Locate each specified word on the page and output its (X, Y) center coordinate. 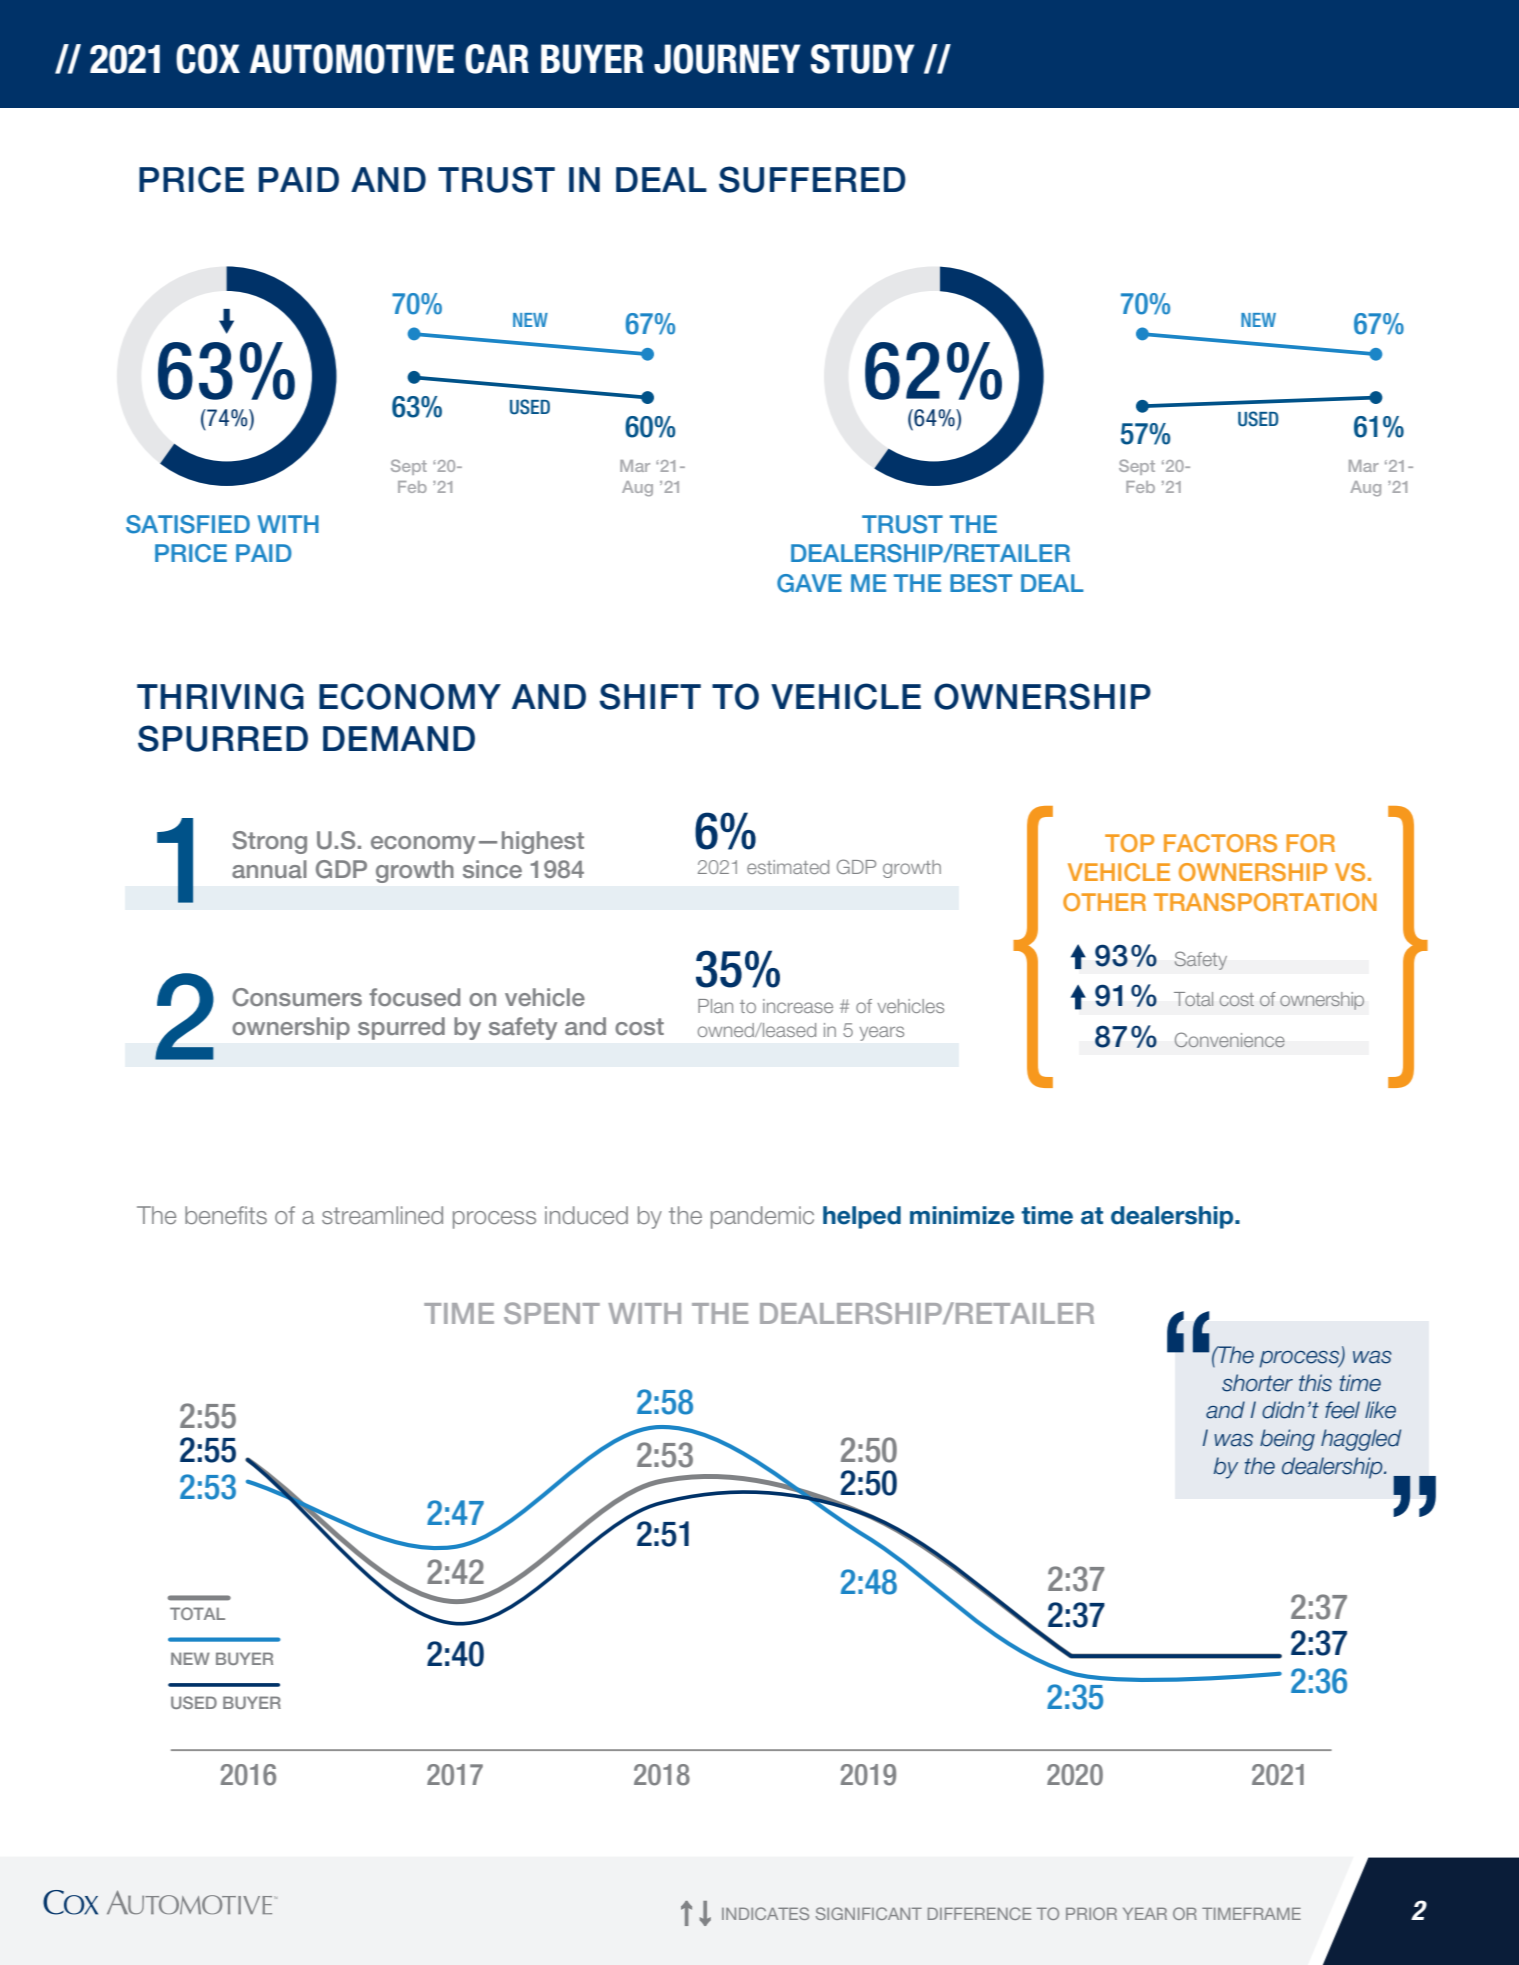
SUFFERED (812, 179)
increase (798, 1006)
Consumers (297, 997)
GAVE (809, 583)
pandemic (762, 1217)
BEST (981, 583)
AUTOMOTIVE (351, 59)
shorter (1257, 1383)
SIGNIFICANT (869, 1913)
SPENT (552, 1313)
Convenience (1230, 1039)
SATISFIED (188, 524)
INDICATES (765, 1913)
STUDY (863, 59)
